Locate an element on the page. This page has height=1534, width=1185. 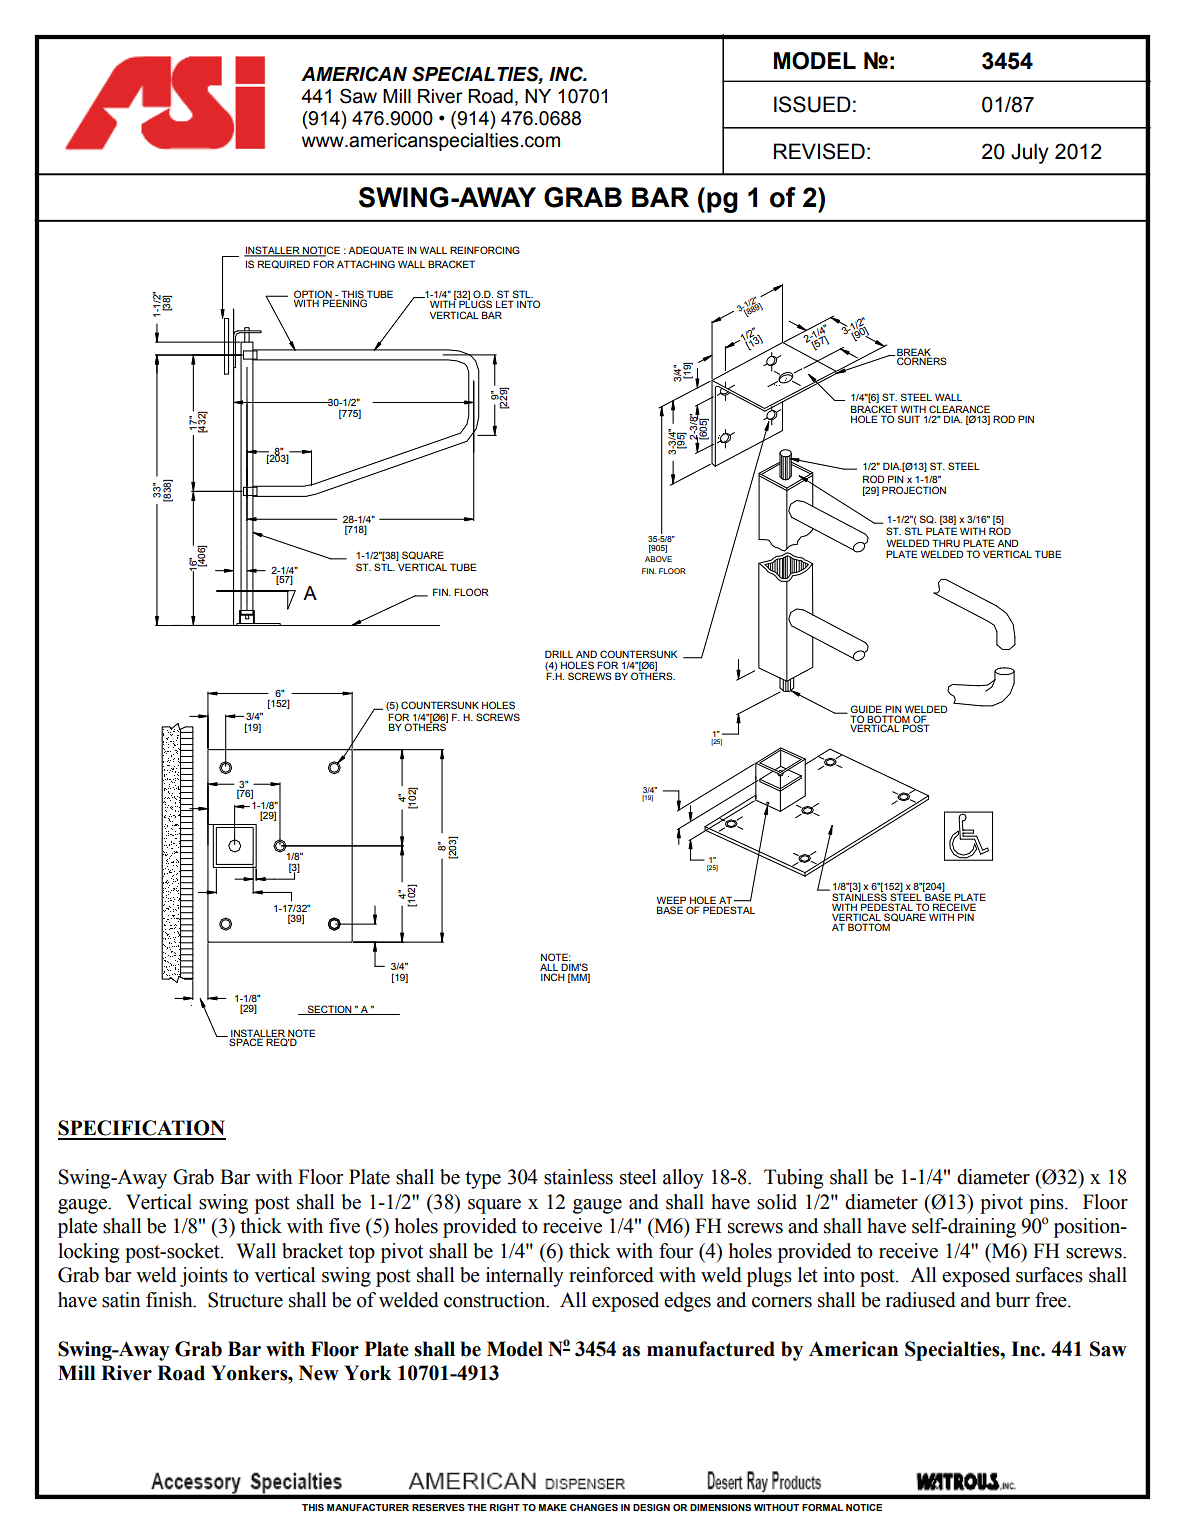
July is located at coordinates (1030, 153).
